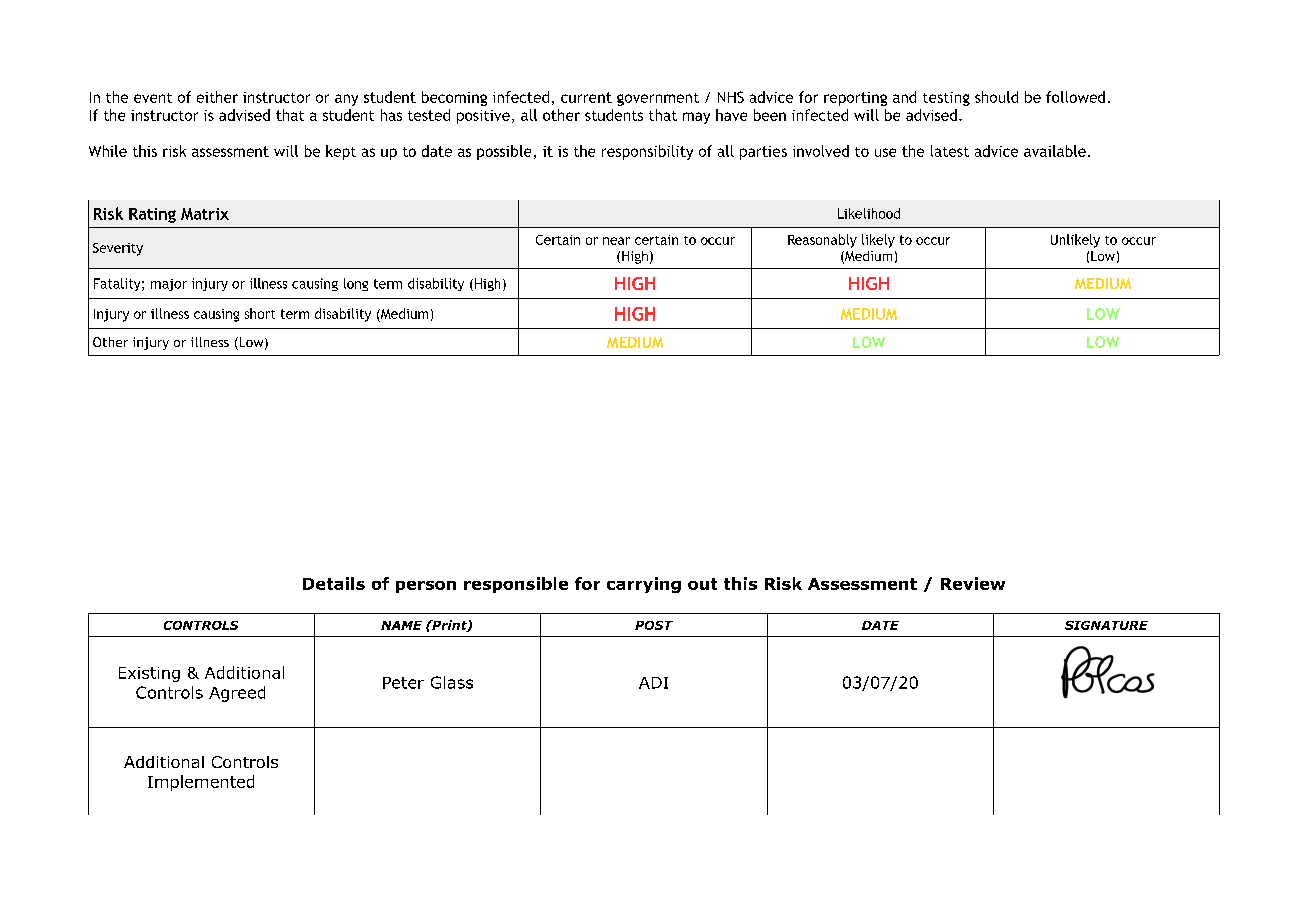 The height and width of the screenshot is (924, 1308). I want to click on current, so click(586, 97).
